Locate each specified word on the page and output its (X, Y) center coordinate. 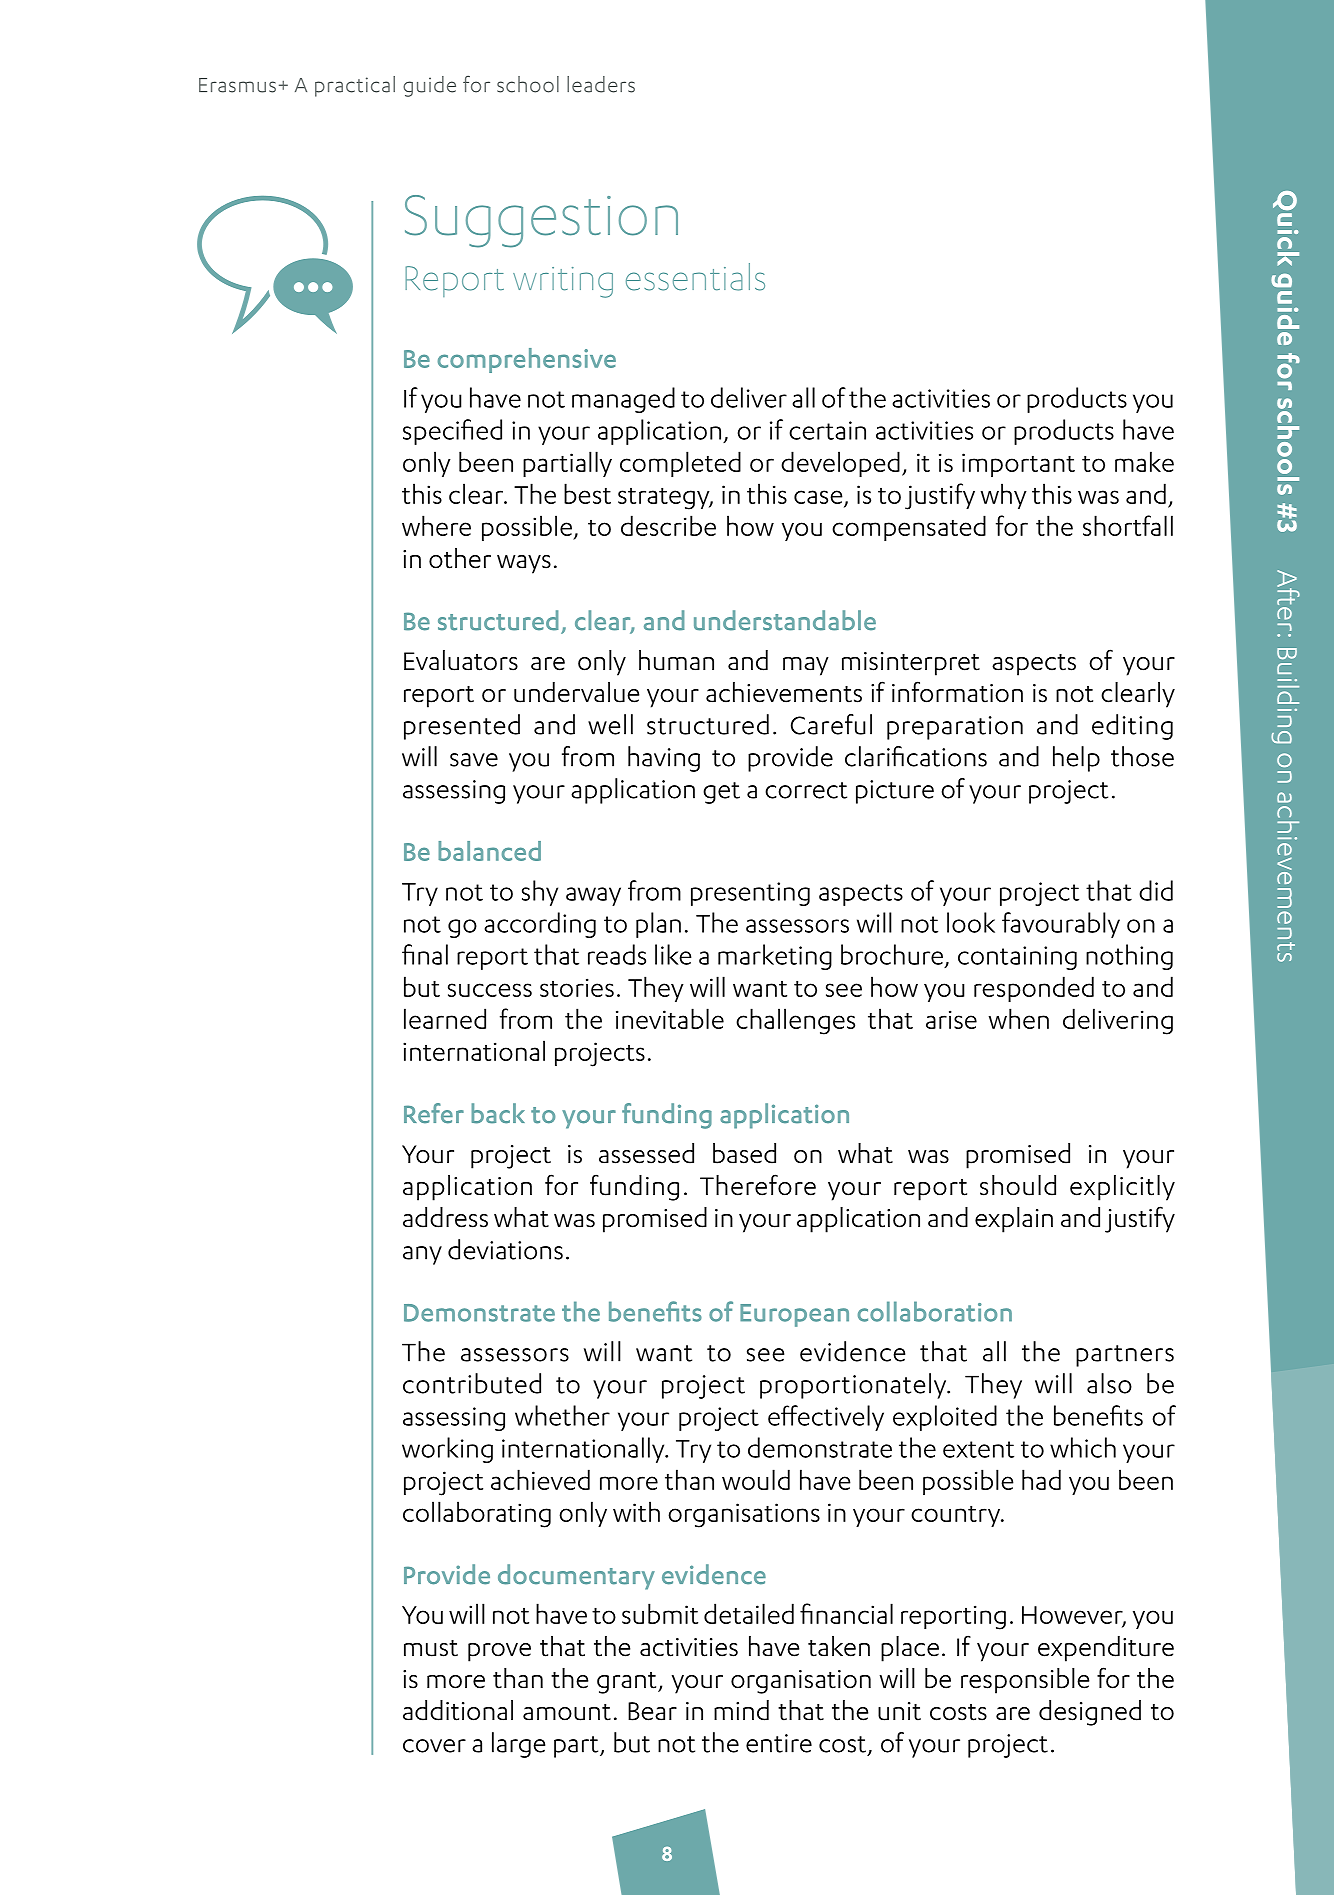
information (957, 692)
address (445, 1217)
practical (355, 86)
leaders (601, 84)
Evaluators (461, 660)
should (1018, 1185)
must (431, 1648)
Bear (652, 1711)
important (1018, 465)
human (676, 660)
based (744, 1153)
